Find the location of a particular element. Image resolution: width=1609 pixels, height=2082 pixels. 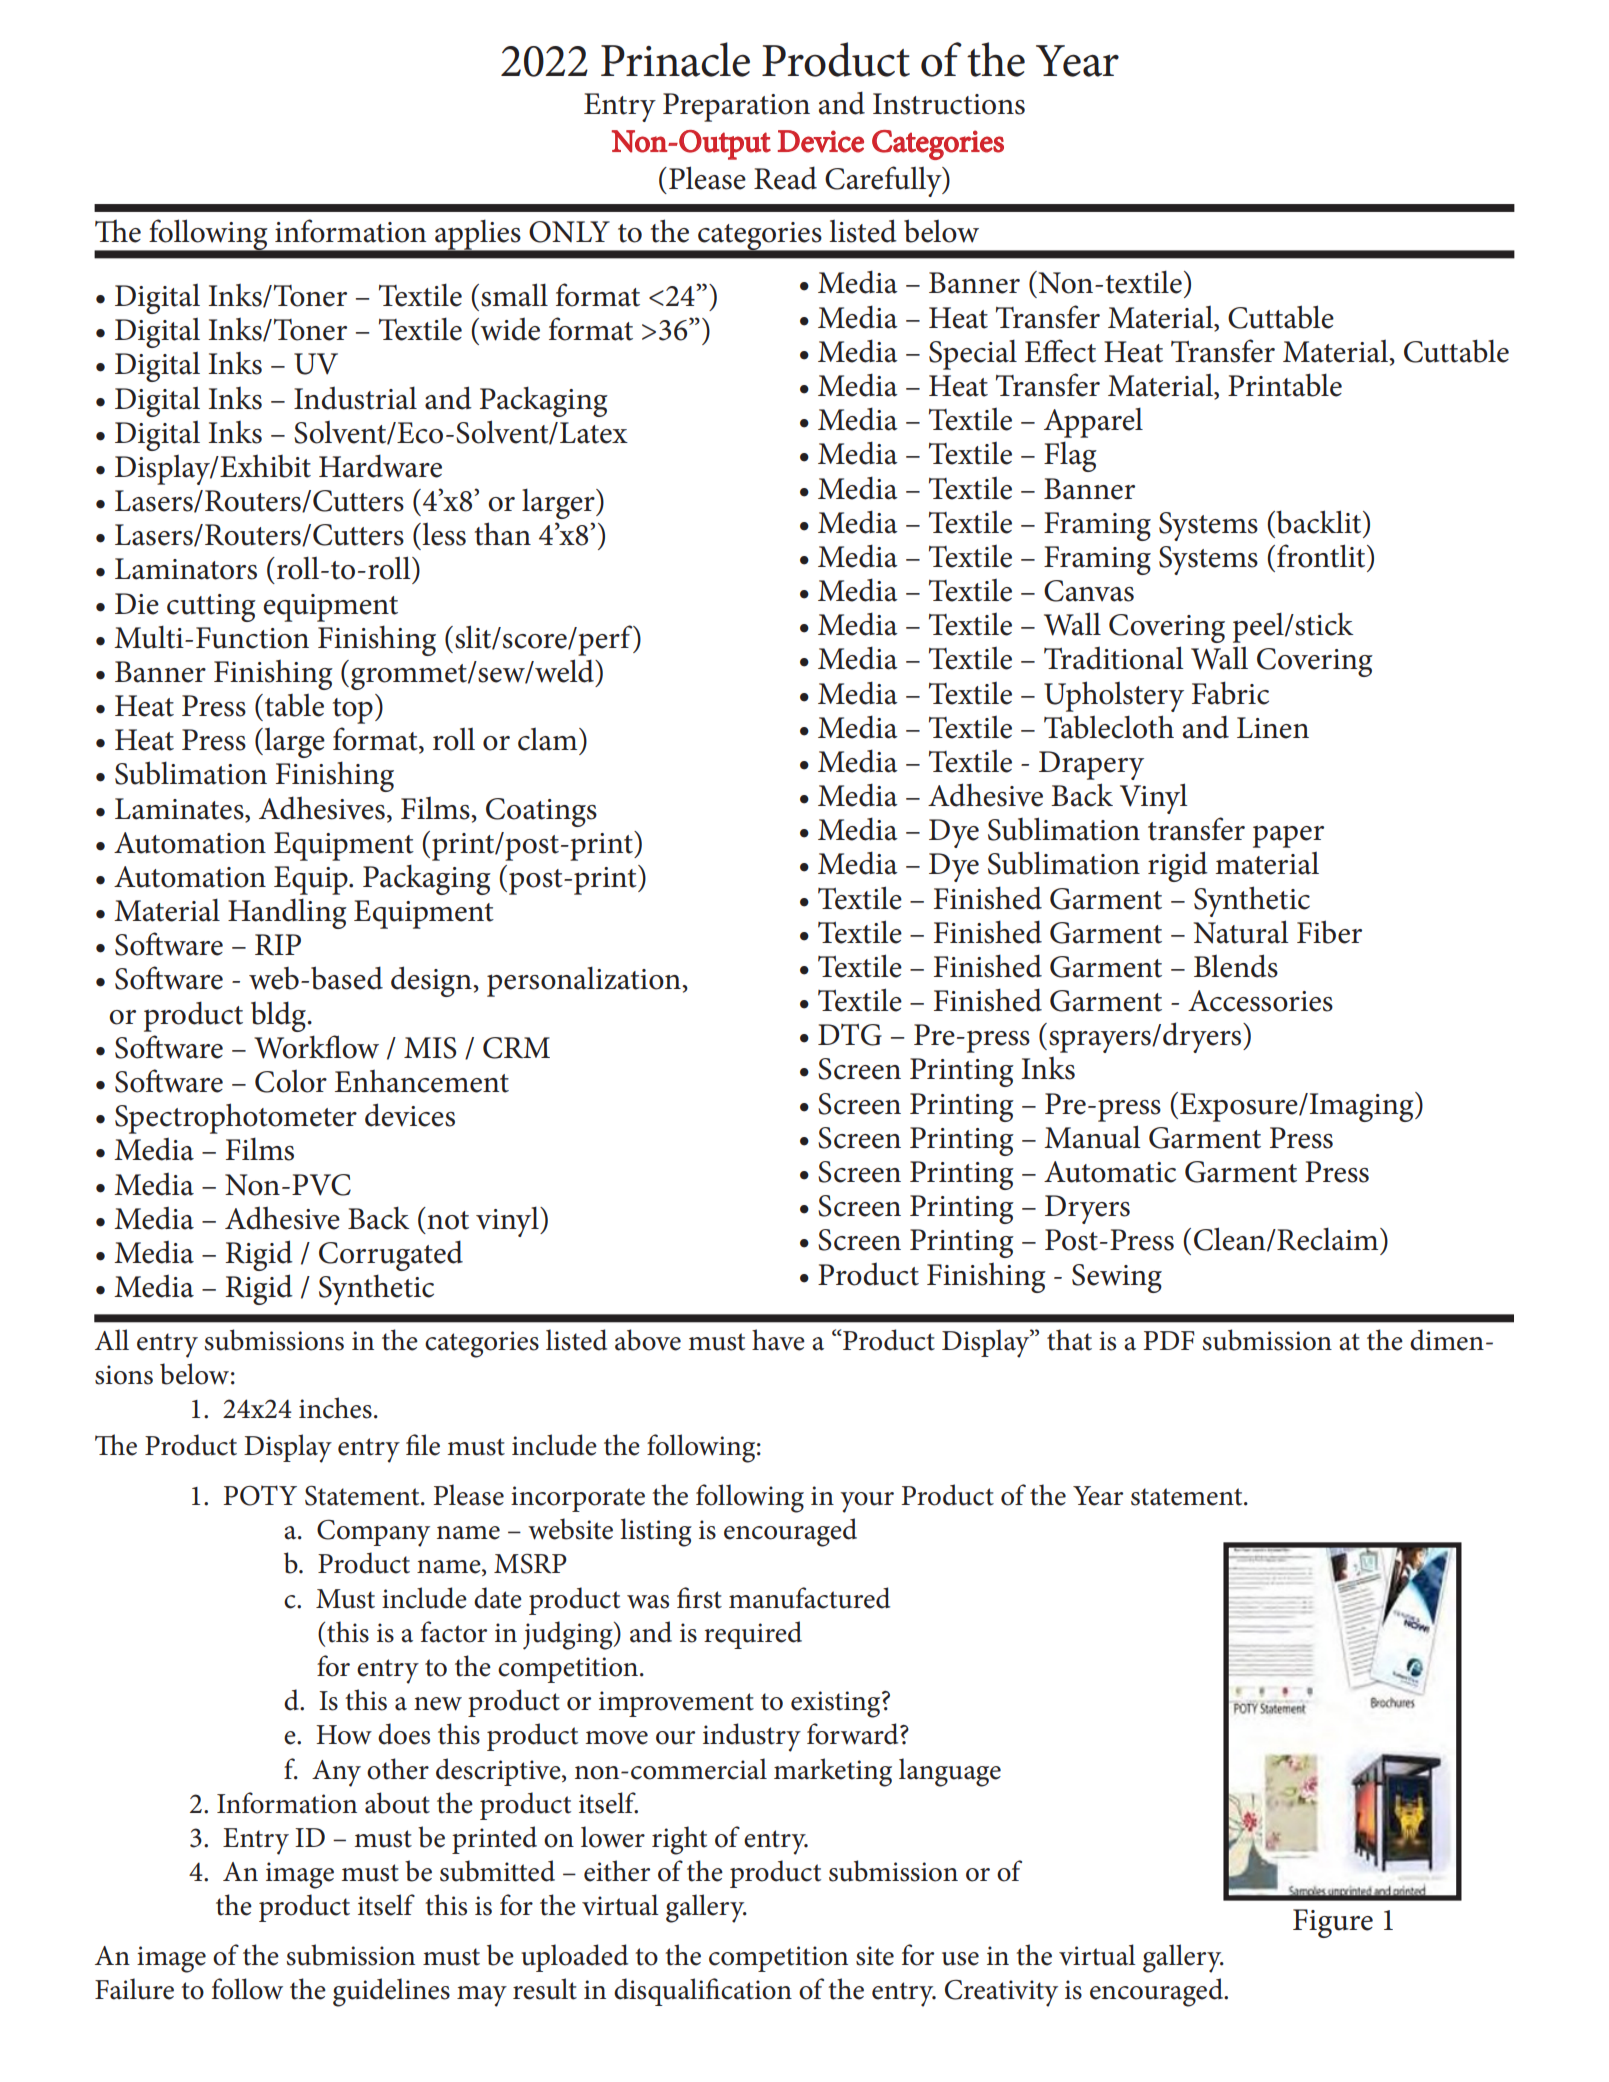

disqualification is located at coordinates (703, 1992).
